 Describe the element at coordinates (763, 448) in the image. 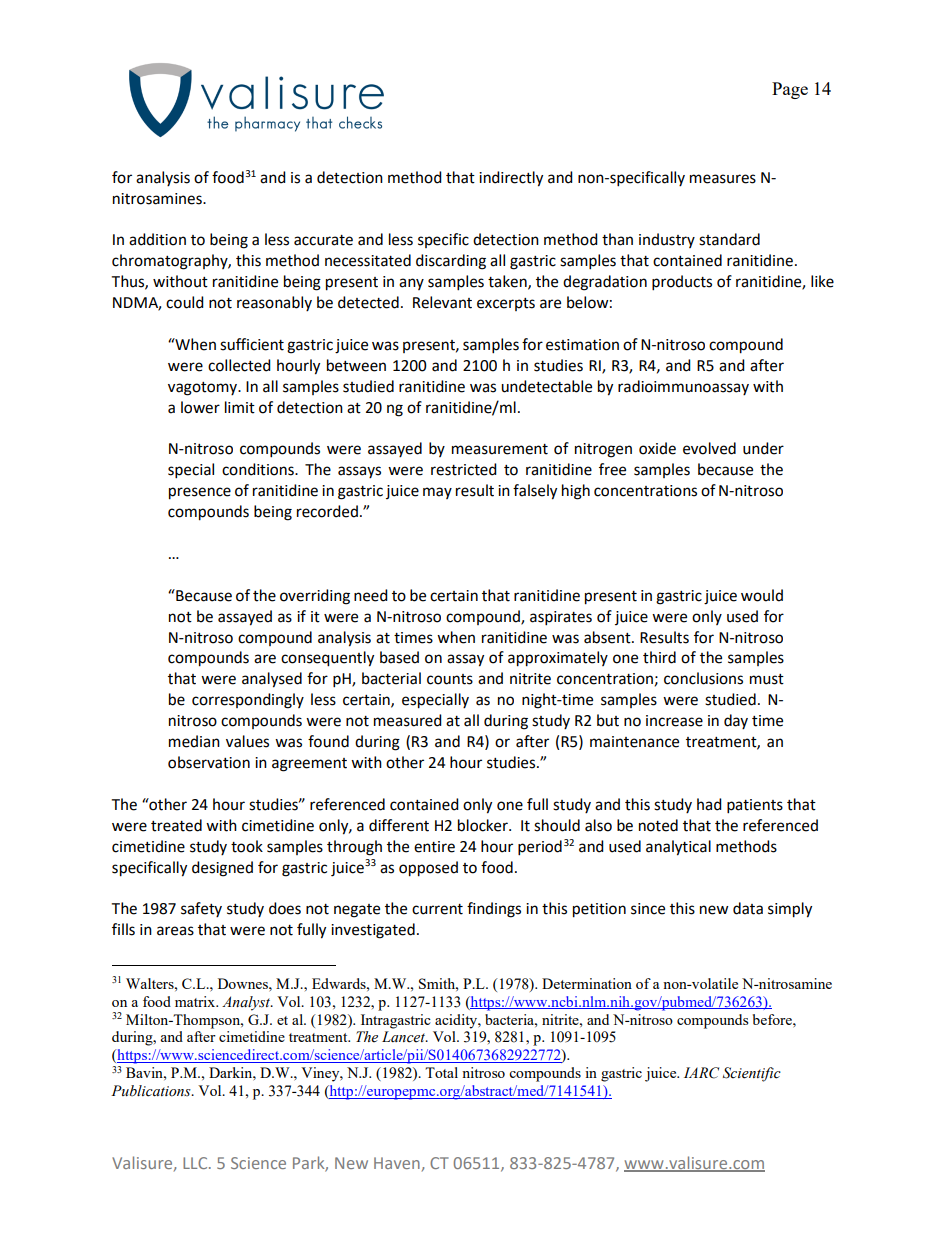

I see `under` at that location.
